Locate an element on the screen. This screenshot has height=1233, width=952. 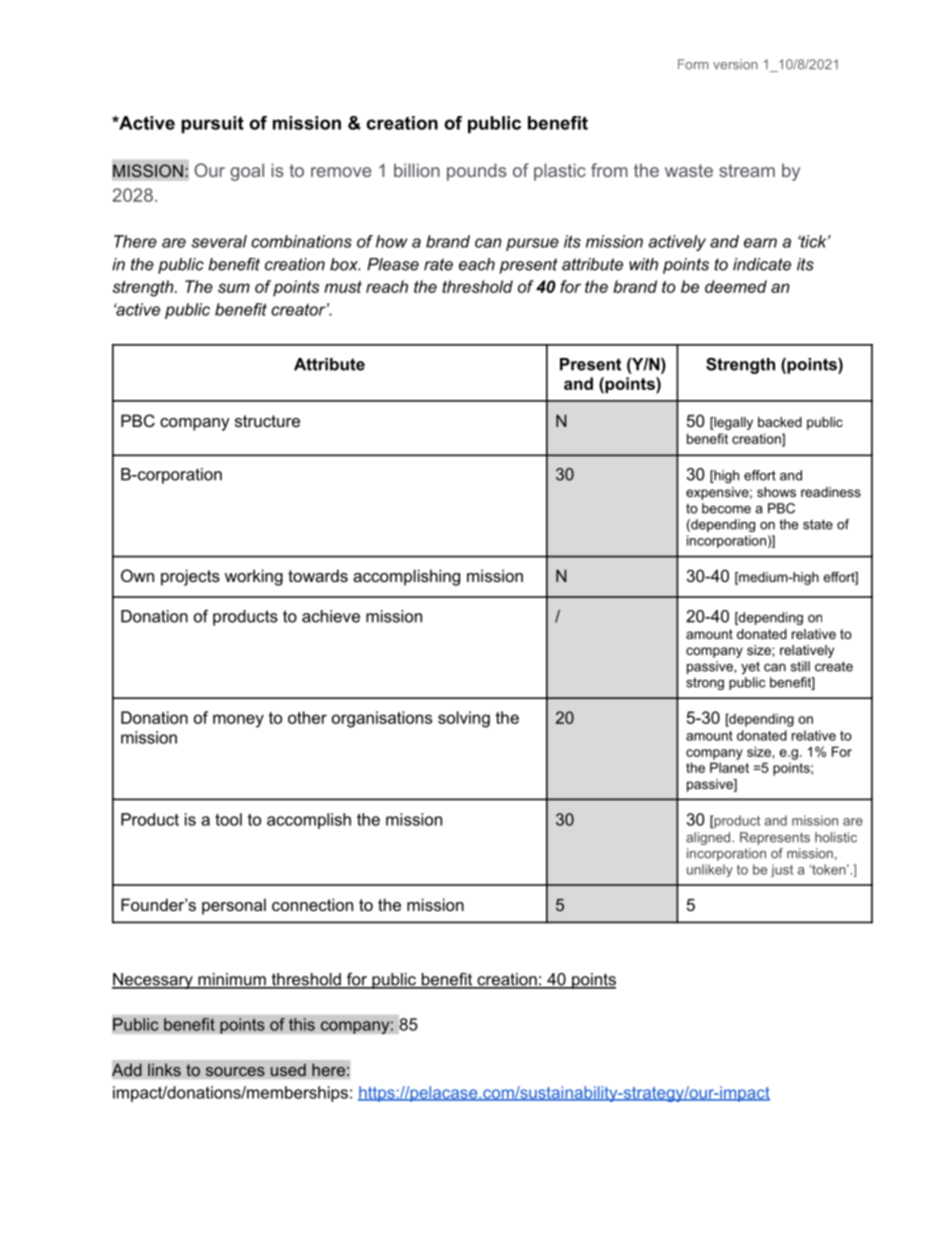
Please is located at coordinates (393, 264).
